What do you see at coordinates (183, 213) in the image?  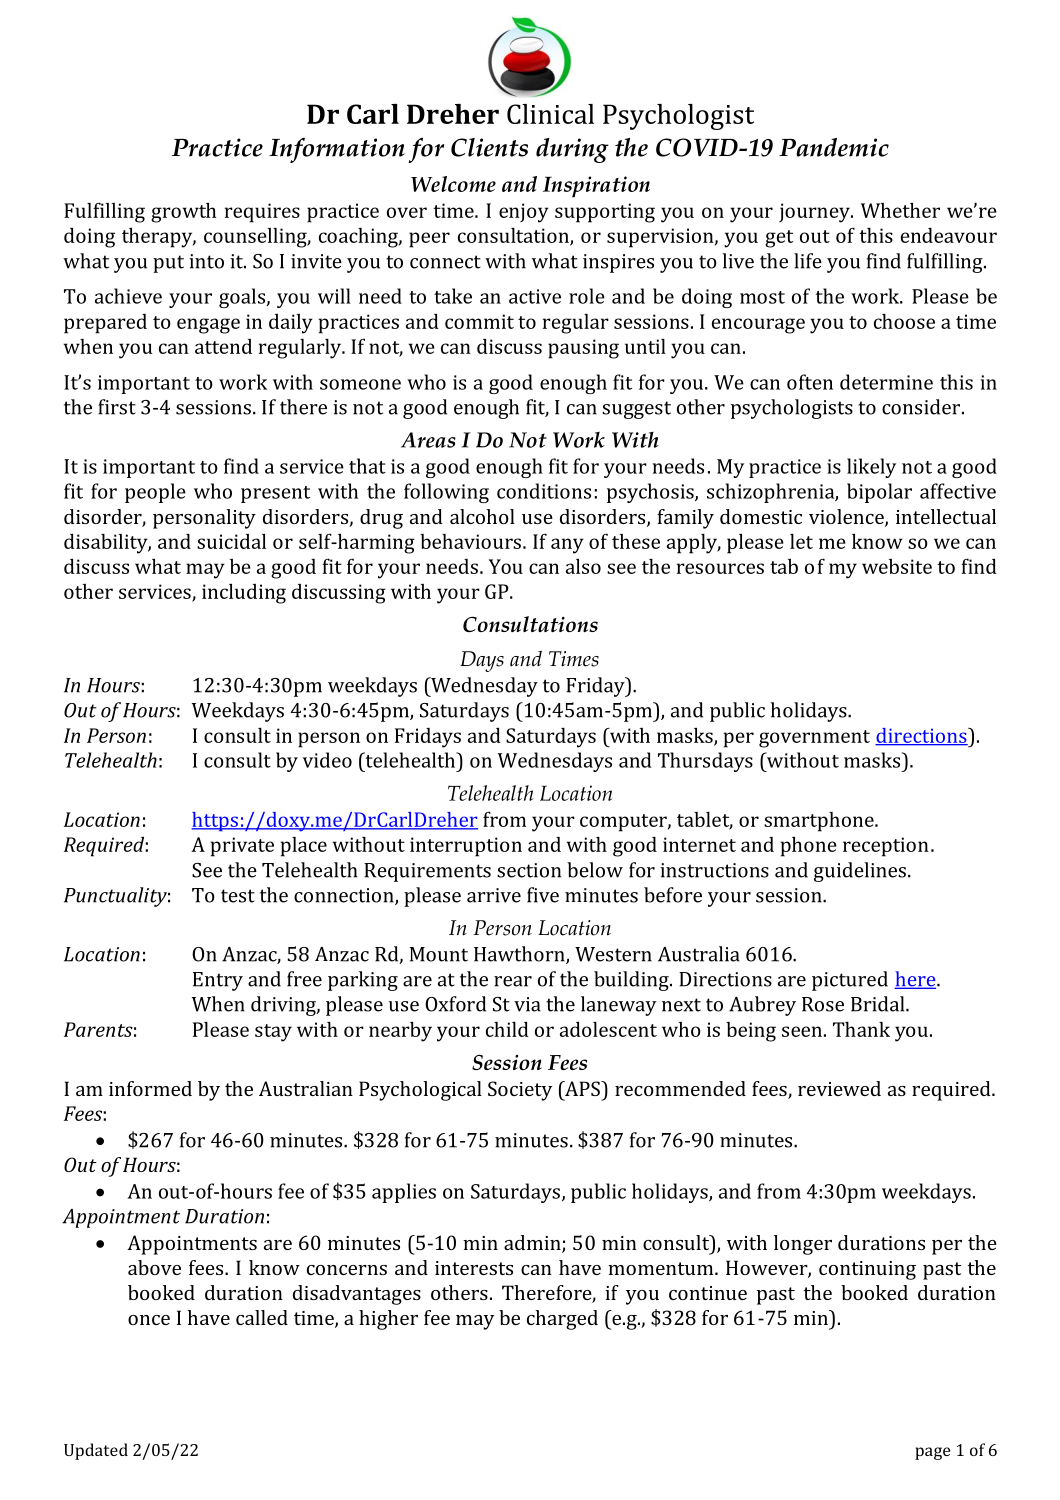 I see `growth` at bounding box center [183, 213].
